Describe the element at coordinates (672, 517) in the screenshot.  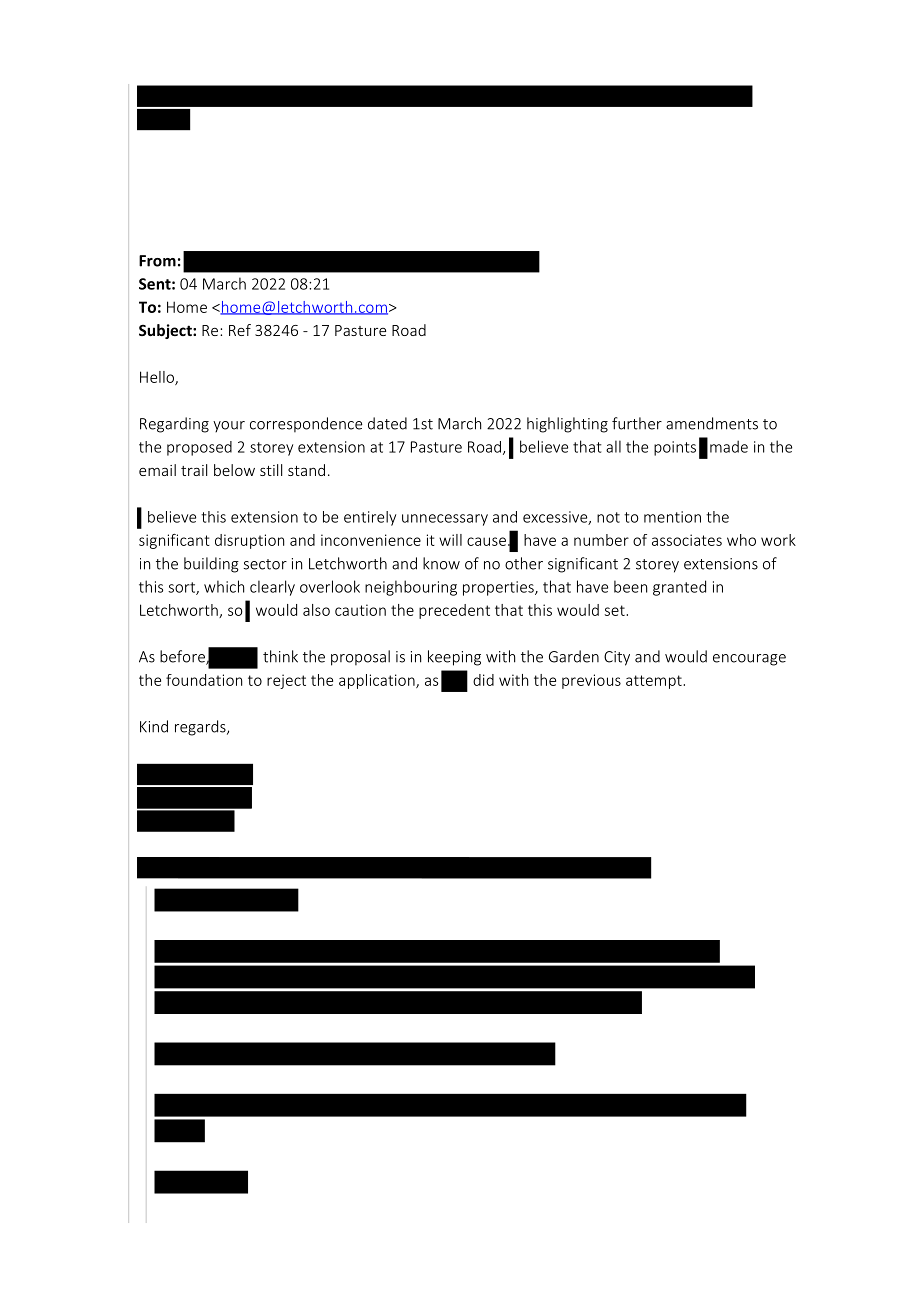
I see `mention` at that location.
